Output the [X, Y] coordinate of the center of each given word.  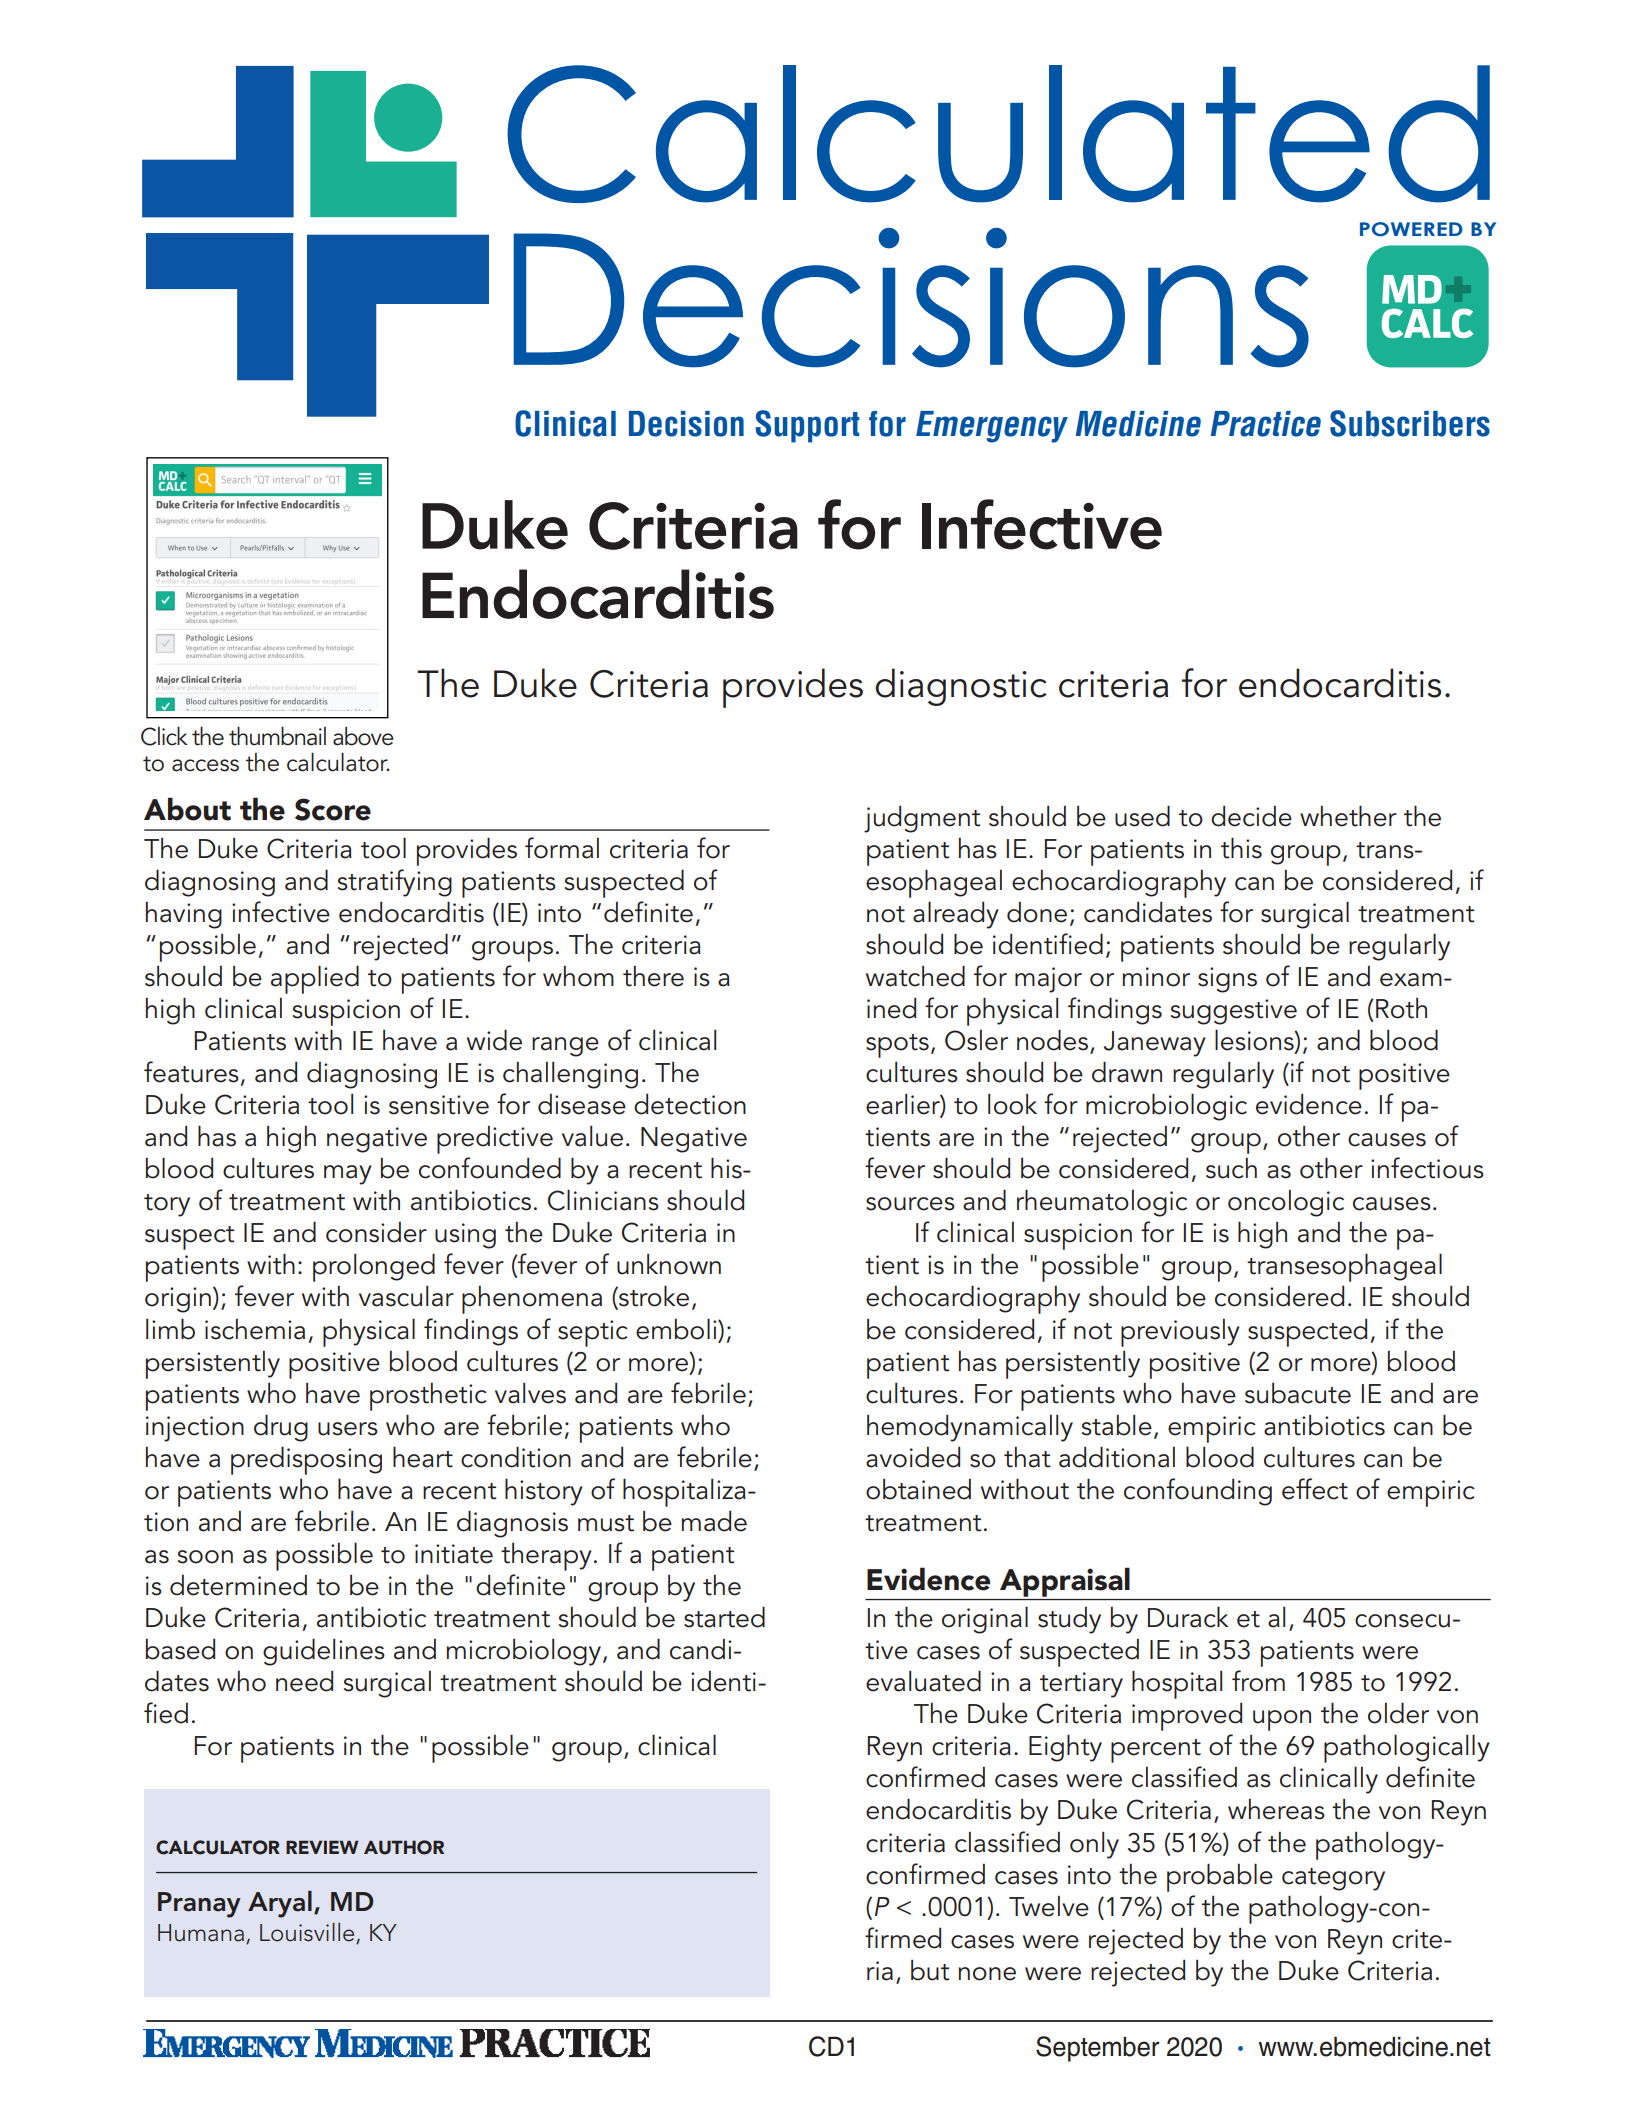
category [1333, 1879]
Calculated [998, 134]
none [987, 1974]
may [348, 1175]
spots [897, 1046]
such [1231, 1168]
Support [807, 426]
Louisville [307, 1932]
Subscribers [1410, 423]
